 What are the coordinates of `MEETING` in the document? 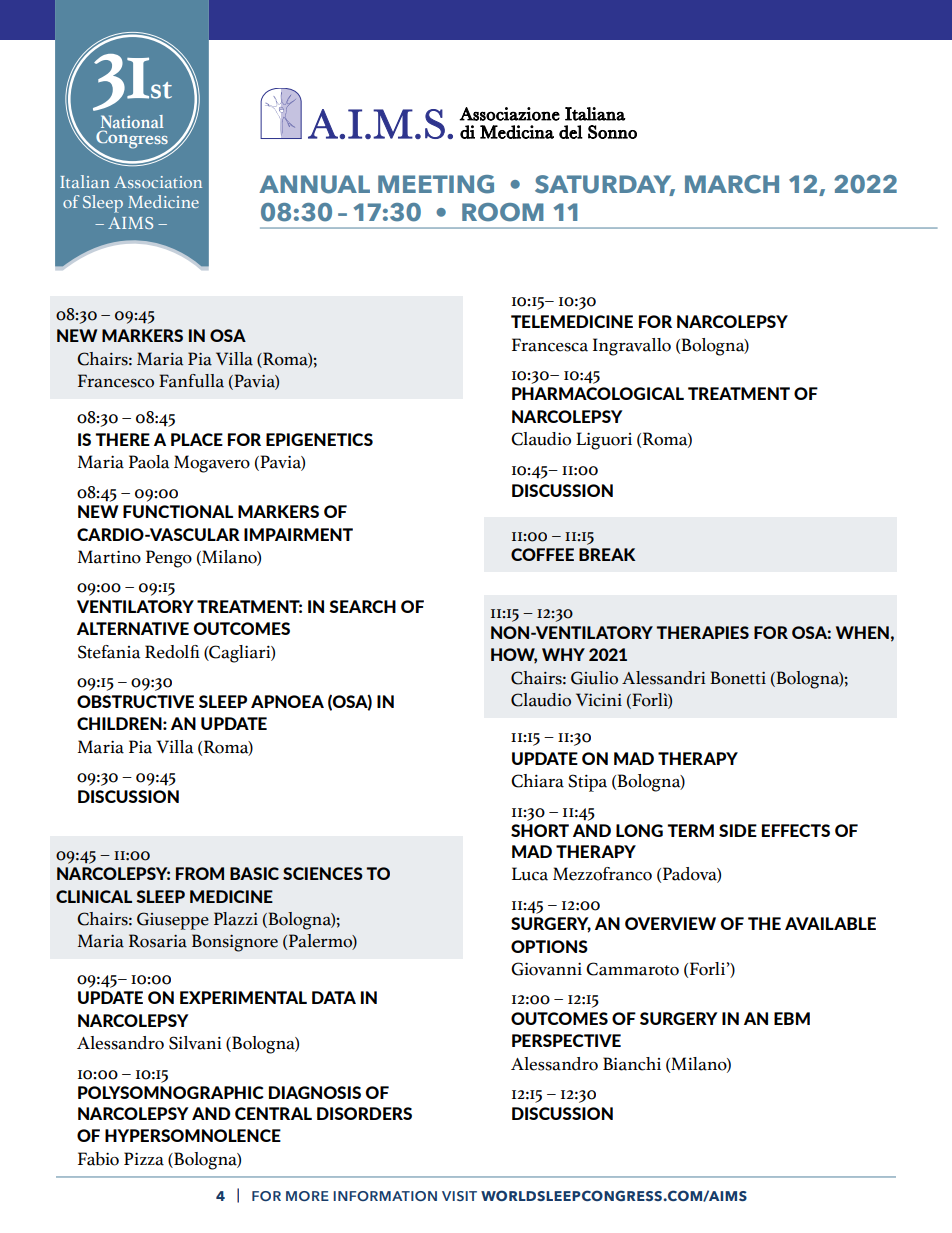 It's located at (436, 184).
